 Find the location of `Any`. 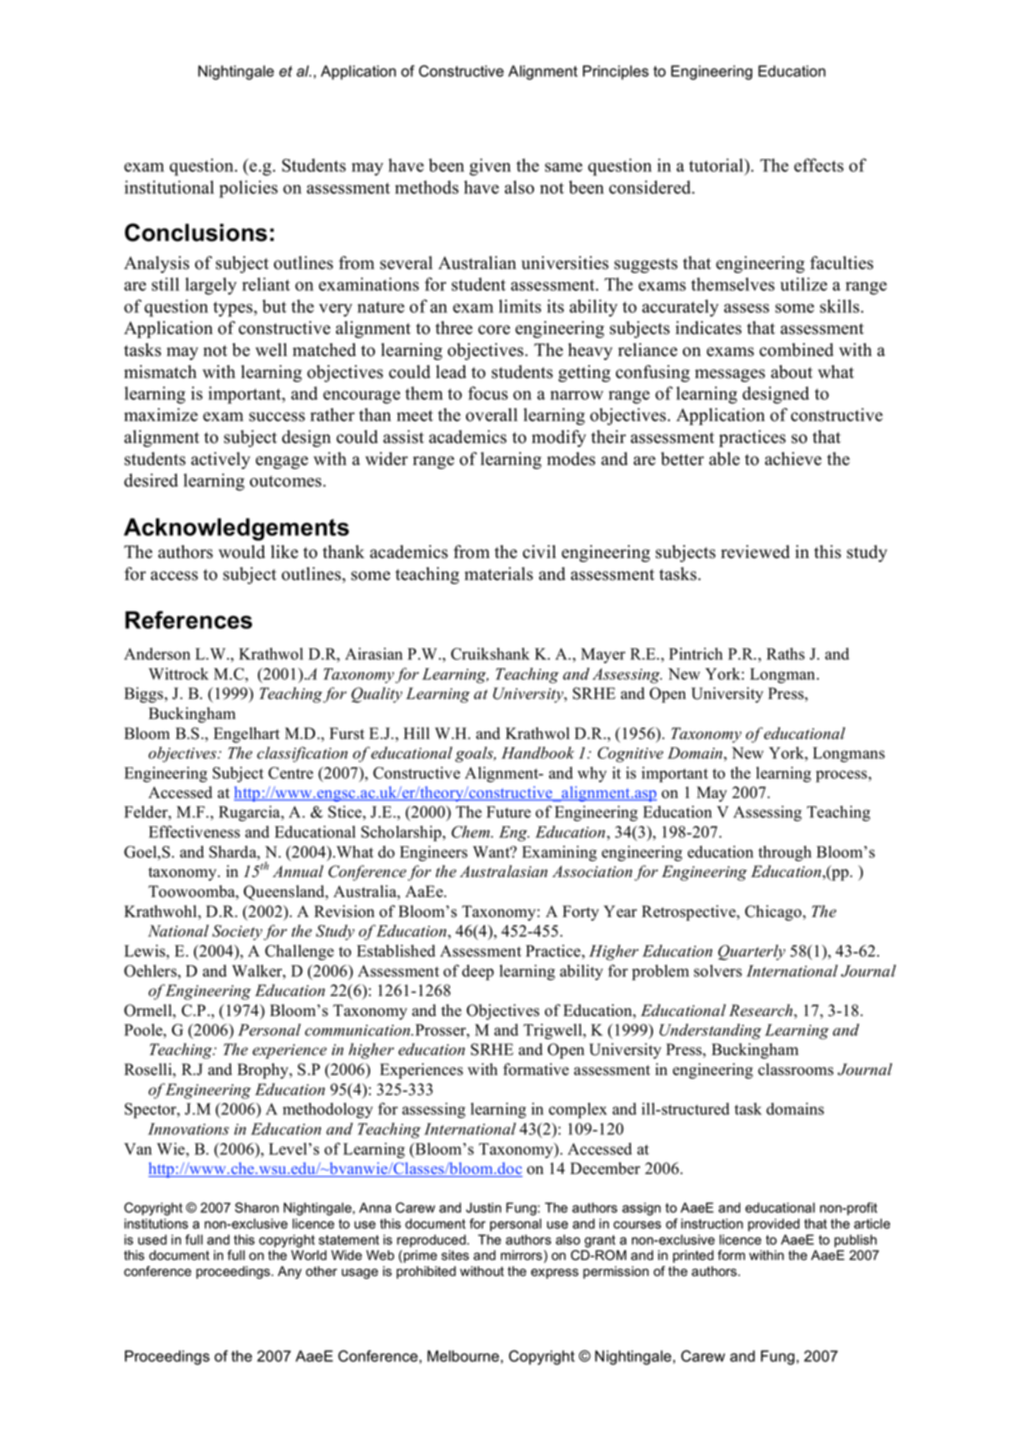

Any is located at coordinates (290, 1272).
